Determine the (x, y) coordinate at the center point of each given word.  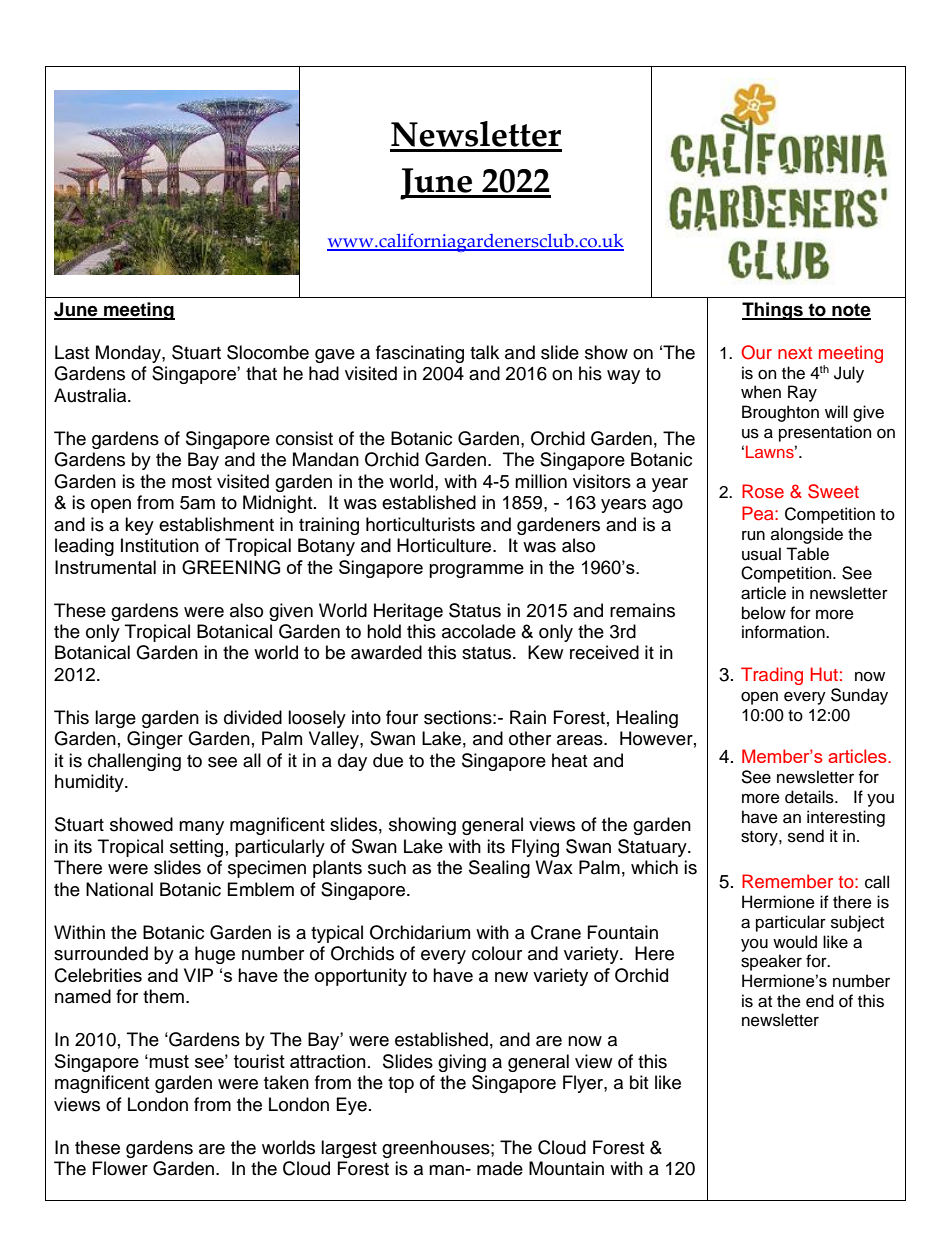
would (795, 942)
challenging (134, 762)
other (530, 738)
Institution (160, 545)
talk (484, 352)
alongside (807, 535)
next (795, 353)
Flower (120, 1168)
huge (215, 955)
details (810, 797)
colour (497, 953)
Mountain (566, 1168)
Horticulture (445, 545)
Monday (129, 354)
